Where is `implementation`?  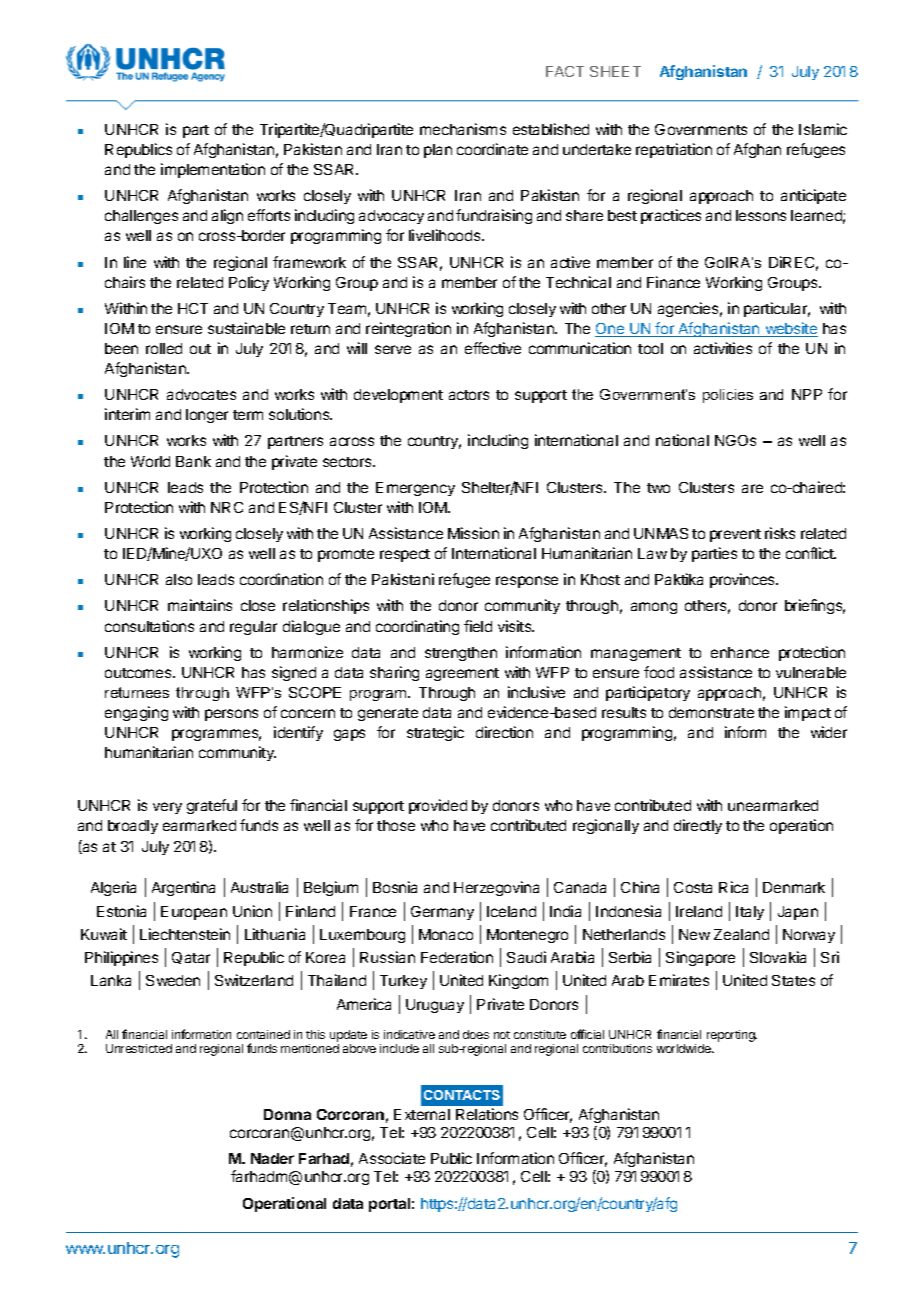 implementation is located at coordinates (213, 170).
